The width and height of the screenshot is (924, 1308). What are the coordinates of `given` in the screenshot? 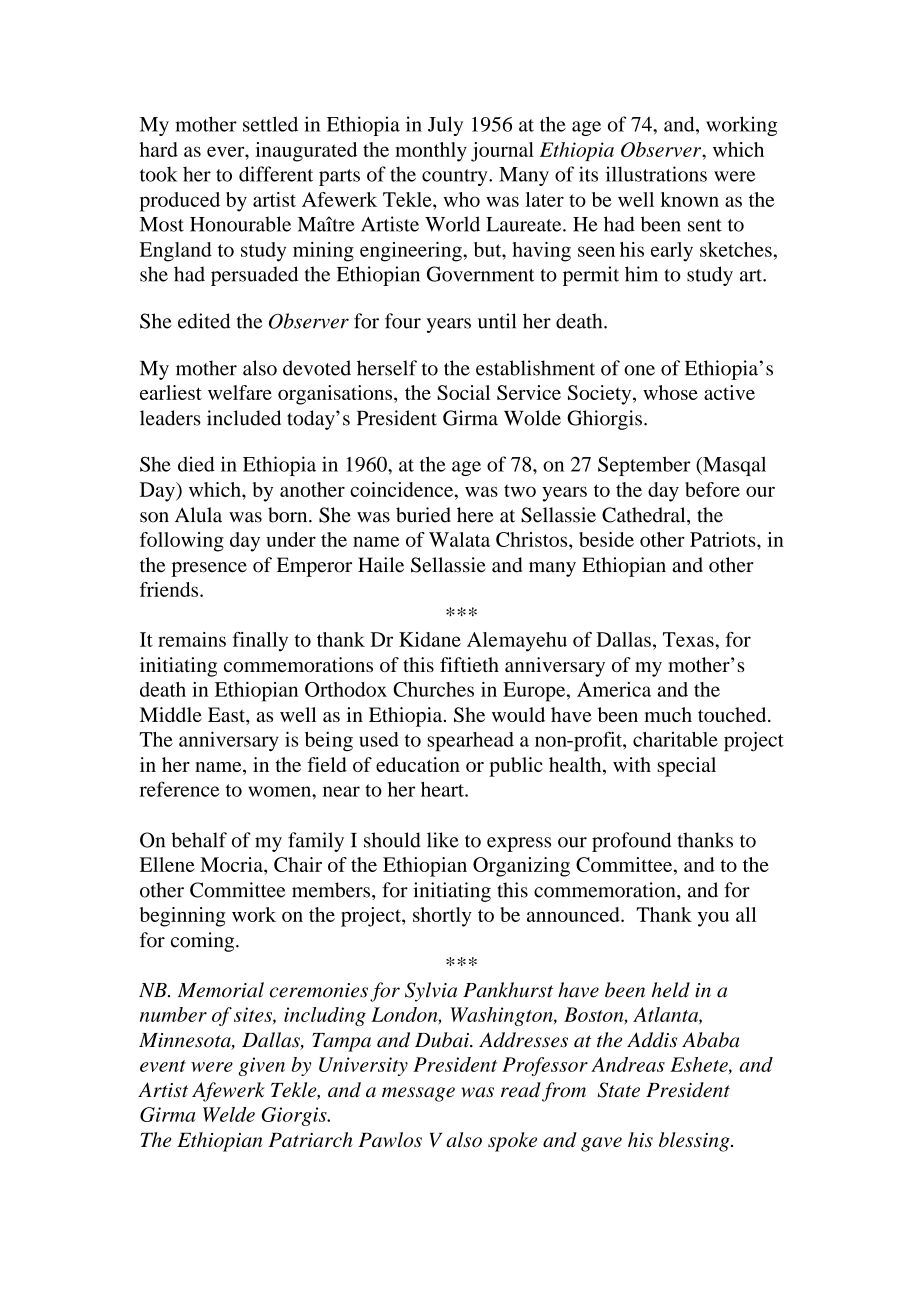 It's located at (261, 1066).
